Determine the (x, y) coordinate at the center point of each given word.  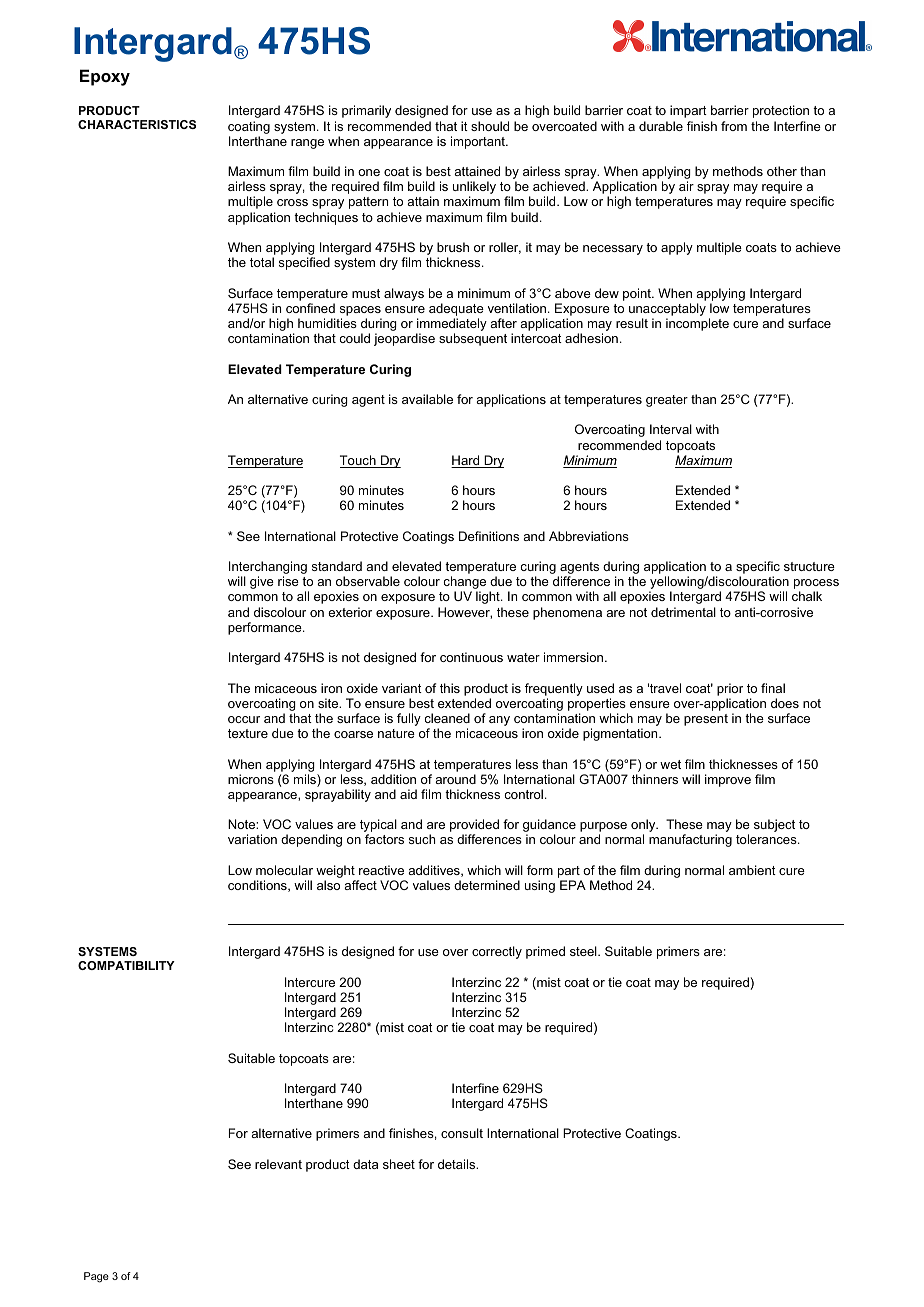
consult (462, 1133)
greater (667, 401)
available (427, 399)
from (734, 126)
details (458, 1164)
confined (310, 308)
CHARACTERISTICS (137, 124)
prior (730, 689)
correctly (497, 952)
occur (244, 719)
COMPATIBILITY (126, 965)
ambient (752, 870)
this (450, 688)
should (490, 126)
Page (96, 1277)
